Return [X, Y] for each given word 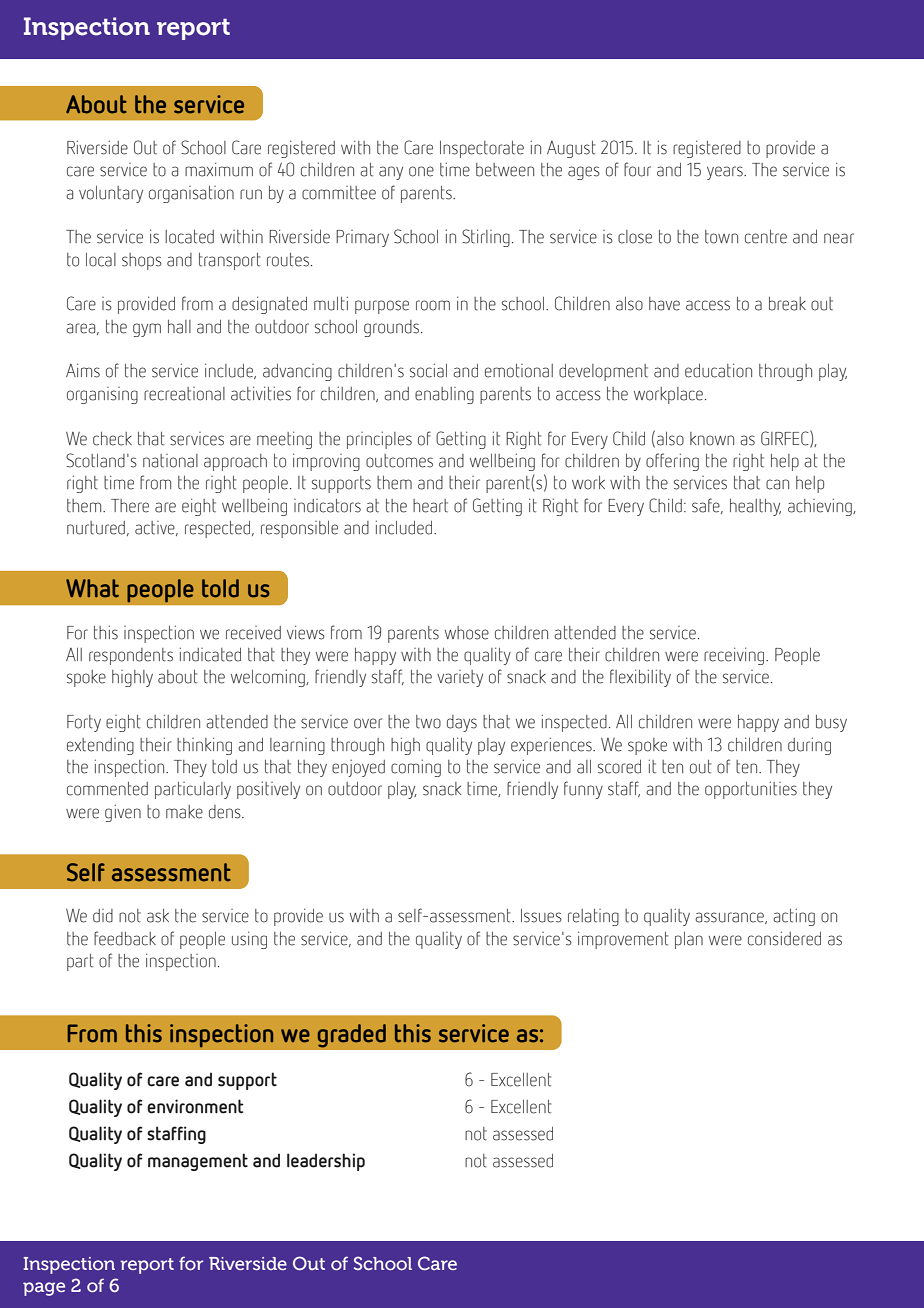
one [421, 171]
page [44, 1289]
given [123, 813]
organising [102, 395]
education [718, 370]
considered [784, 938]
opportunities [751, 790]
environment [195, 1106]
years [726, 173]
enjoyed [358, 768]
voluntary [111, 194]
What [92, 588]
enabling [444, 395]
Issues [541, 916]
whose [467, 633]
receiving [735, 656]
